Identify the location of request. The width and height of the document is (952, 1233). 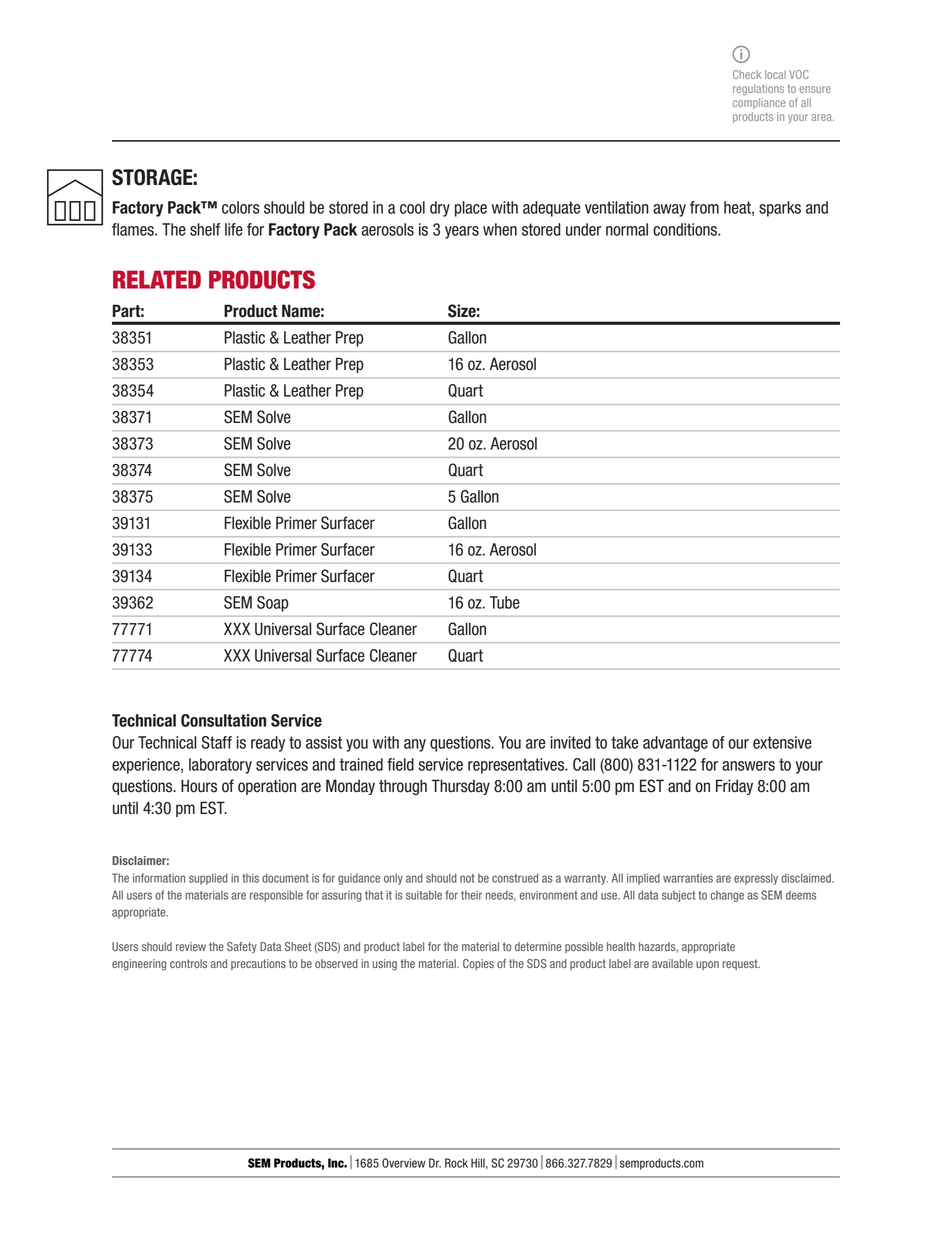
(741, 964).
